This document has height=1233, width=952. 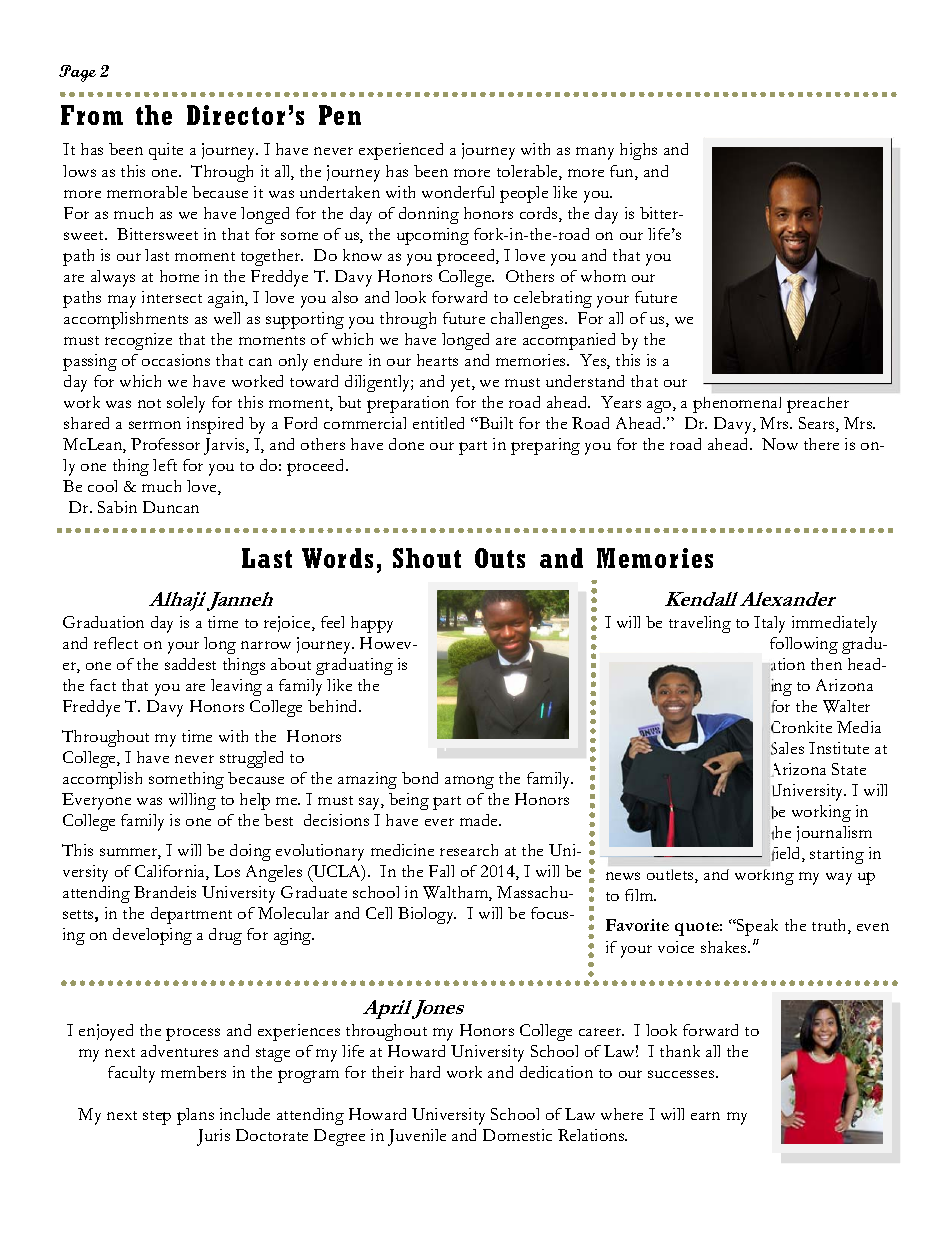 I want to click on Sales, so click(x=786, y=748).
